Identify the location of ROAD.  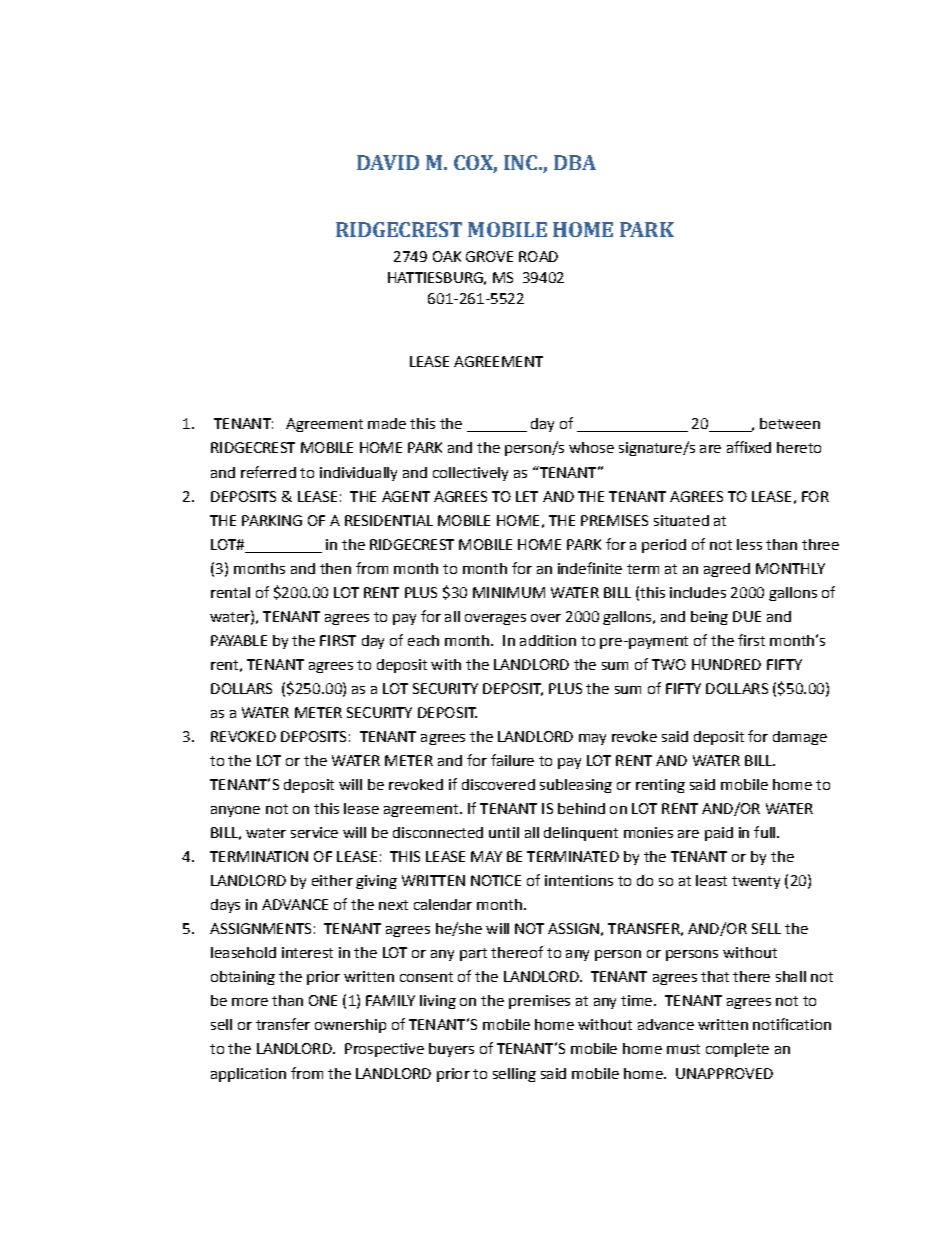
(538, 256).
